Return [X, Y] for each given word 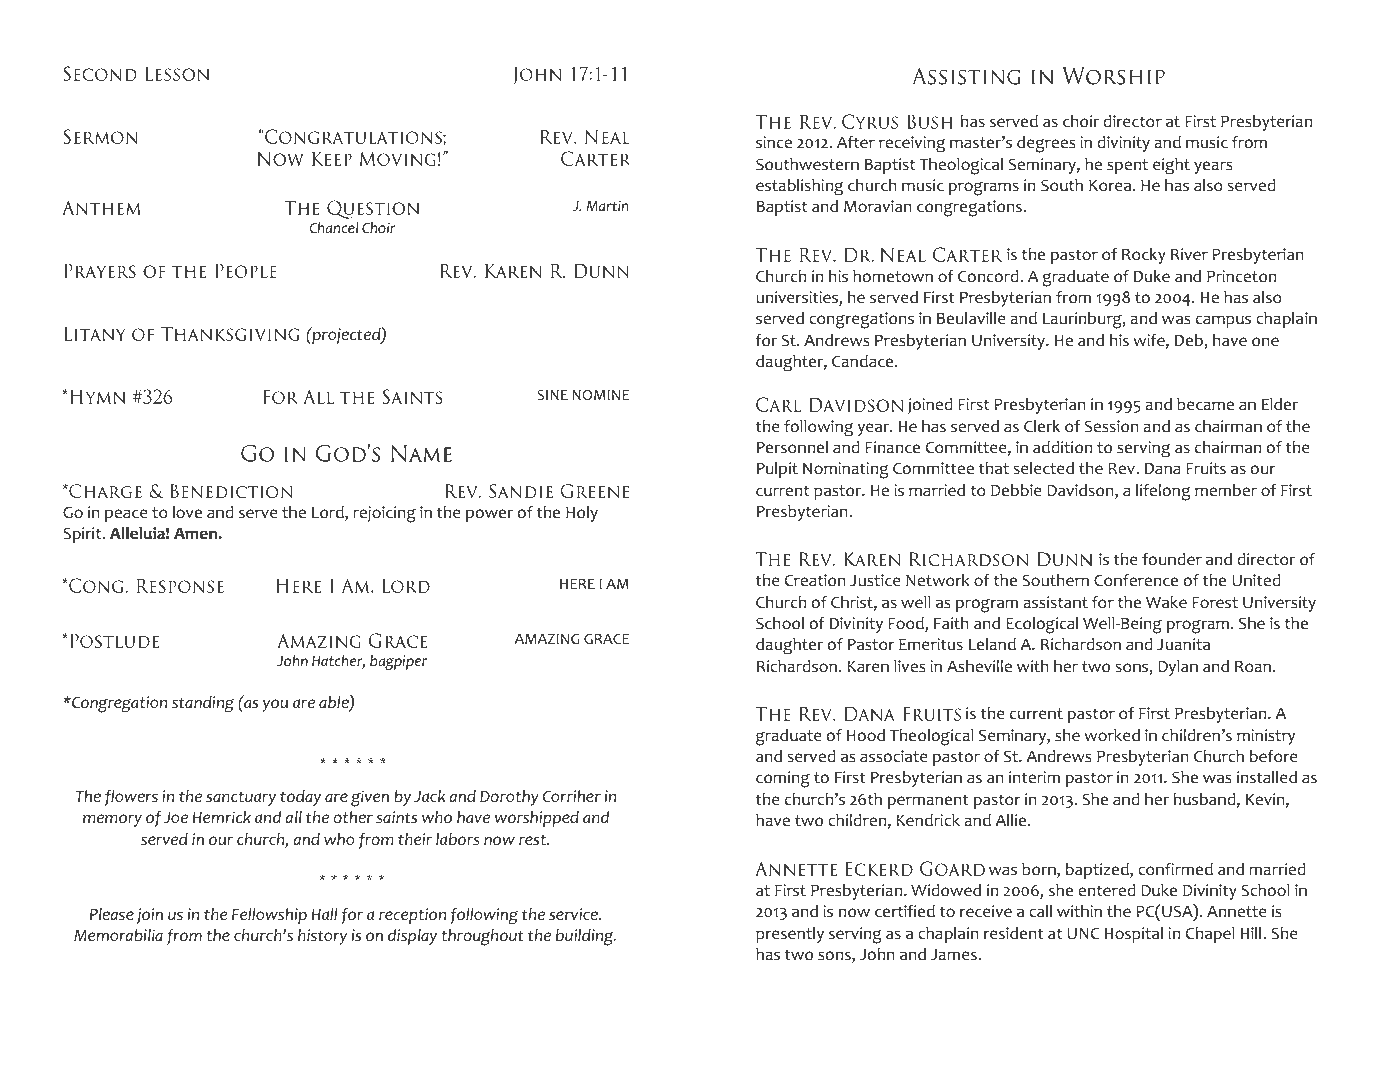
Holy [582, 514]
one [1265, 342]
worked [1112, 735]
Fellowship [269, 916]
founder [1172, 559]
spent [1127, 166]
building [586, 937]
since [774, 142]
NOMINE [600, 395]
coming [783, 779]
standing [203, 704]
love [187, 512]
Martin [607, 205]
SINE [552, 395]
